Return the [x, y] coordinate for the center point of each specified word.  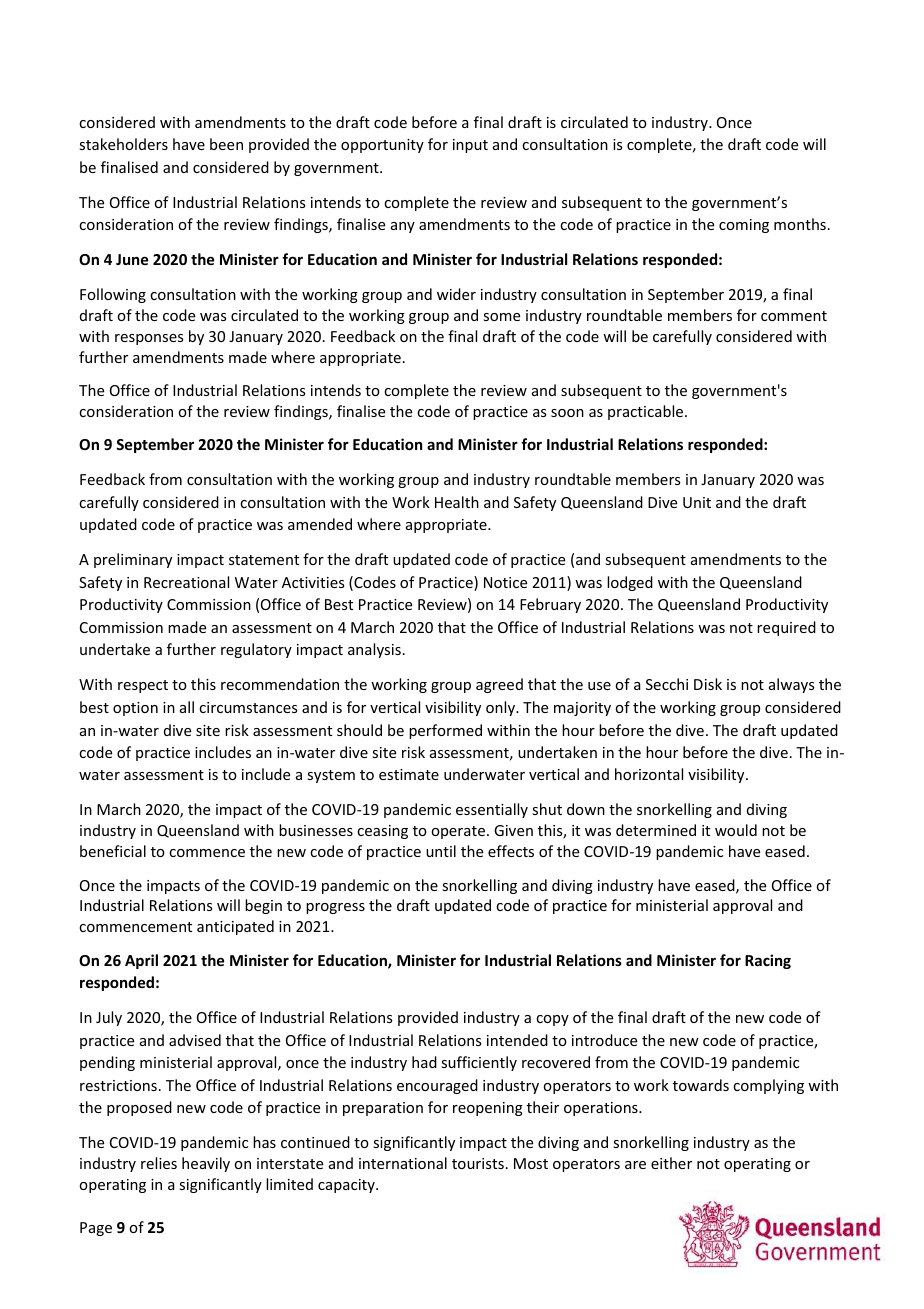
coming [744, 226]
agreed [499, 685]
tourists [478, 1163]
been [226, 144]
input [470, 146]
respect [143, 686]
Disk [708, 684]
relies [159, 1163]
